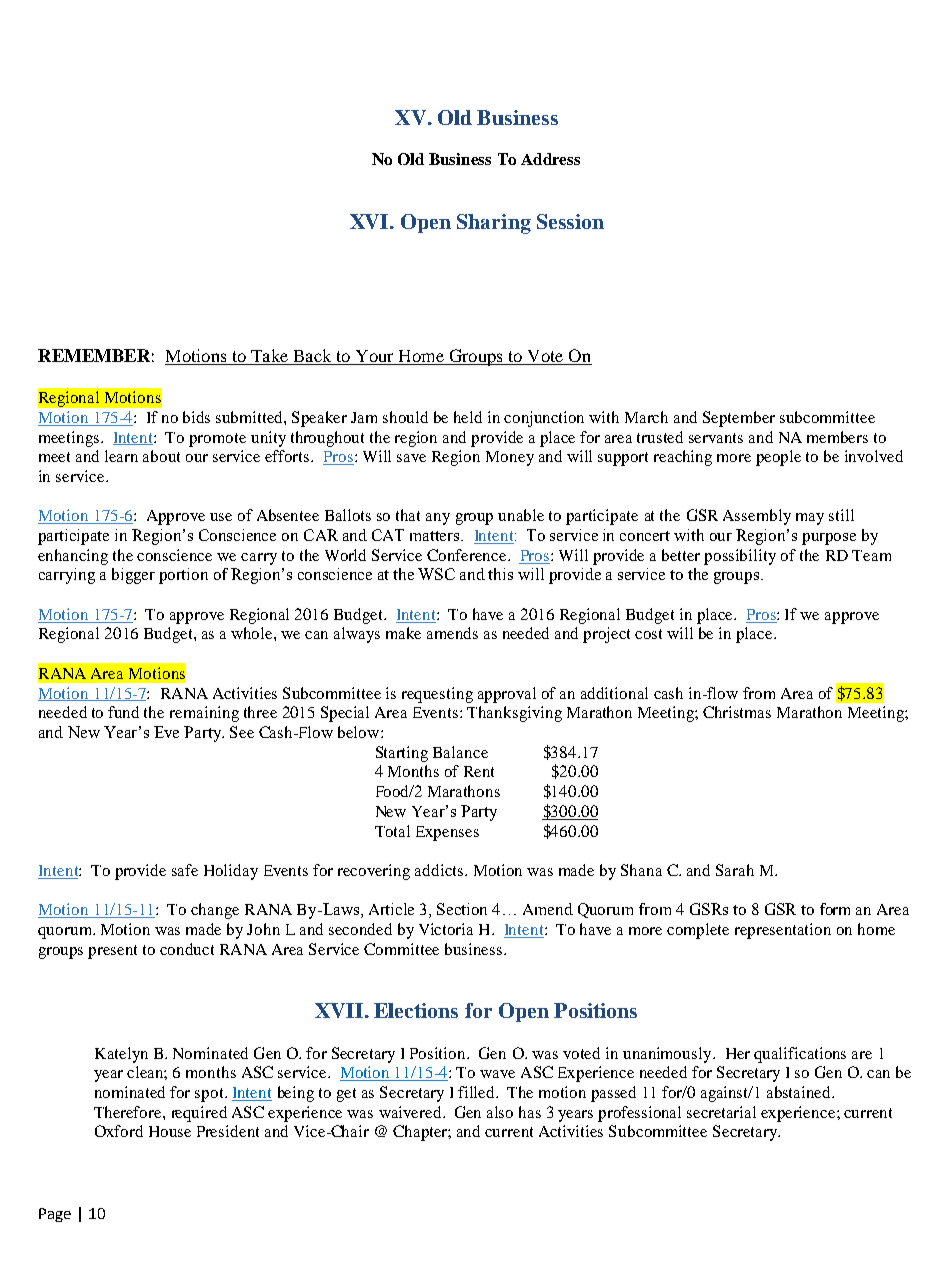  Describe the element at coordinates (468, 417) in the page. I see `held` at that location.
